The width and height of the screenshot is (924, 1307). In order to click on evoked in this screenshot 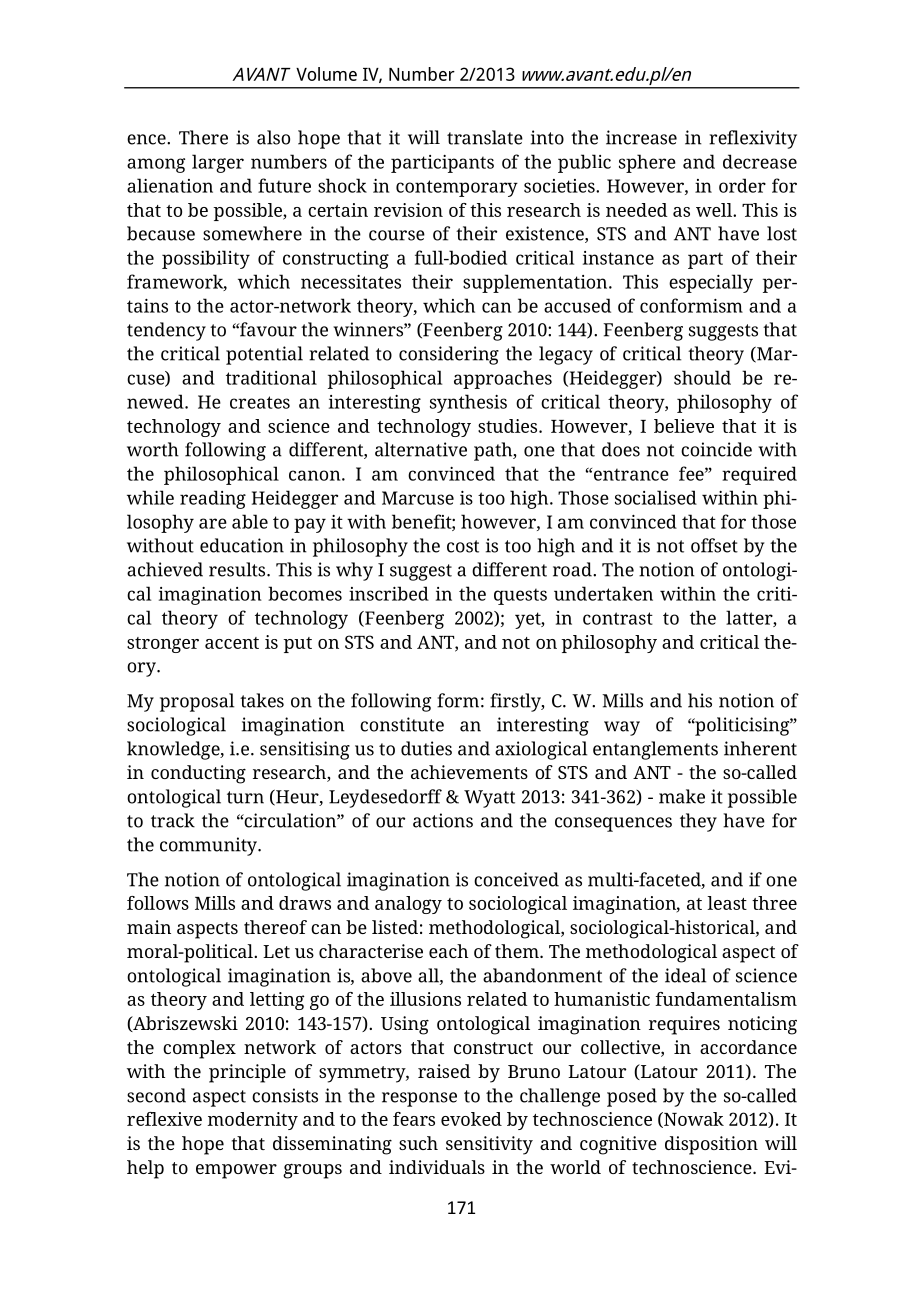, I will do `click(471, 1119)`.
